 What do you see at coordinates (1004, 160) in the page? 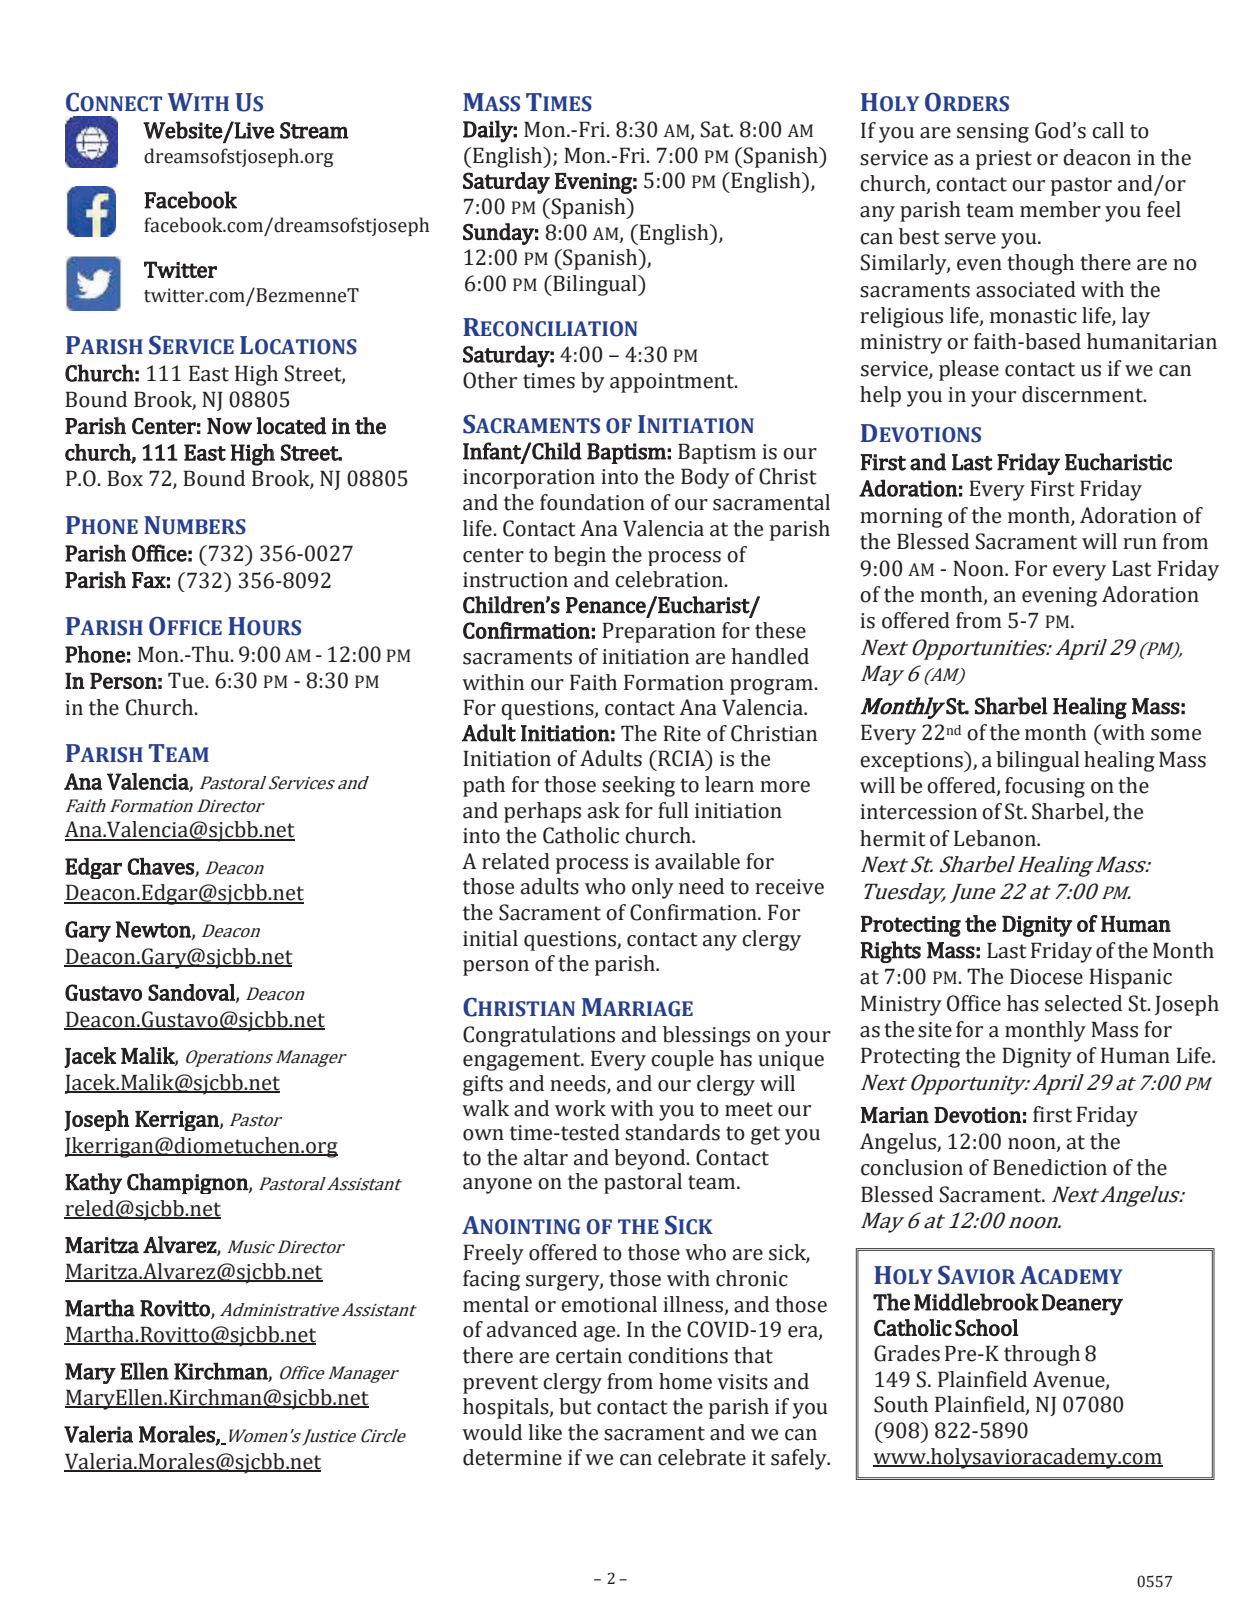
I see `priest` at bounding box center [1004, 160].
